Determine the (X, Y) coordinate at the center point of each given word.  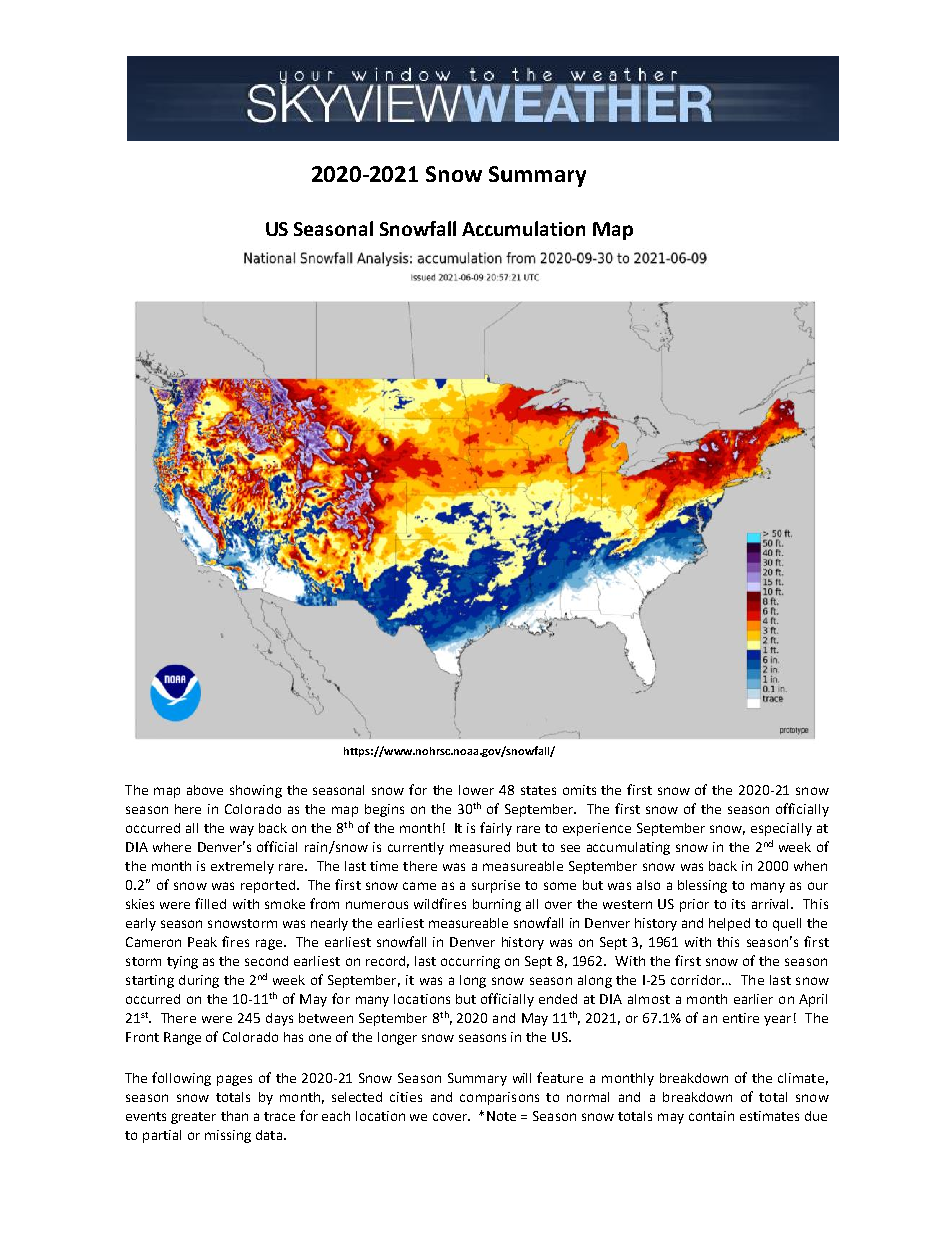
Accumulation (523, 228)
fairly (496, 829)
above (205, 790)
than (234, 1116)
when (810, 866)
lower (476, 790)
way (242, 830)
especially (781, 829)
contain (711, 1116)
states (538, 790)
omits (579, 790)
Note (501, 1116)
